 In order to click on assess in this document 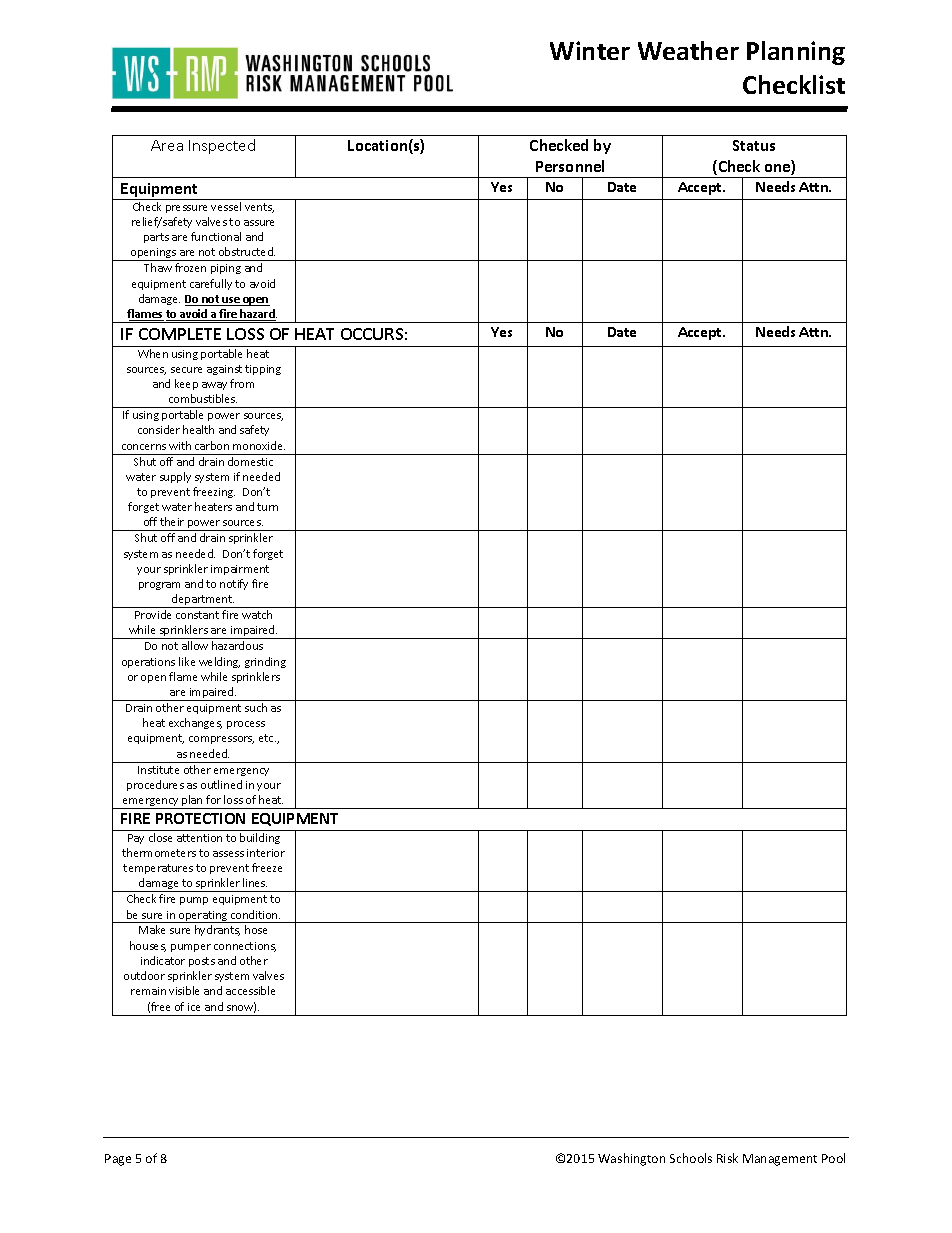, I will do `click(228, 854)`.
